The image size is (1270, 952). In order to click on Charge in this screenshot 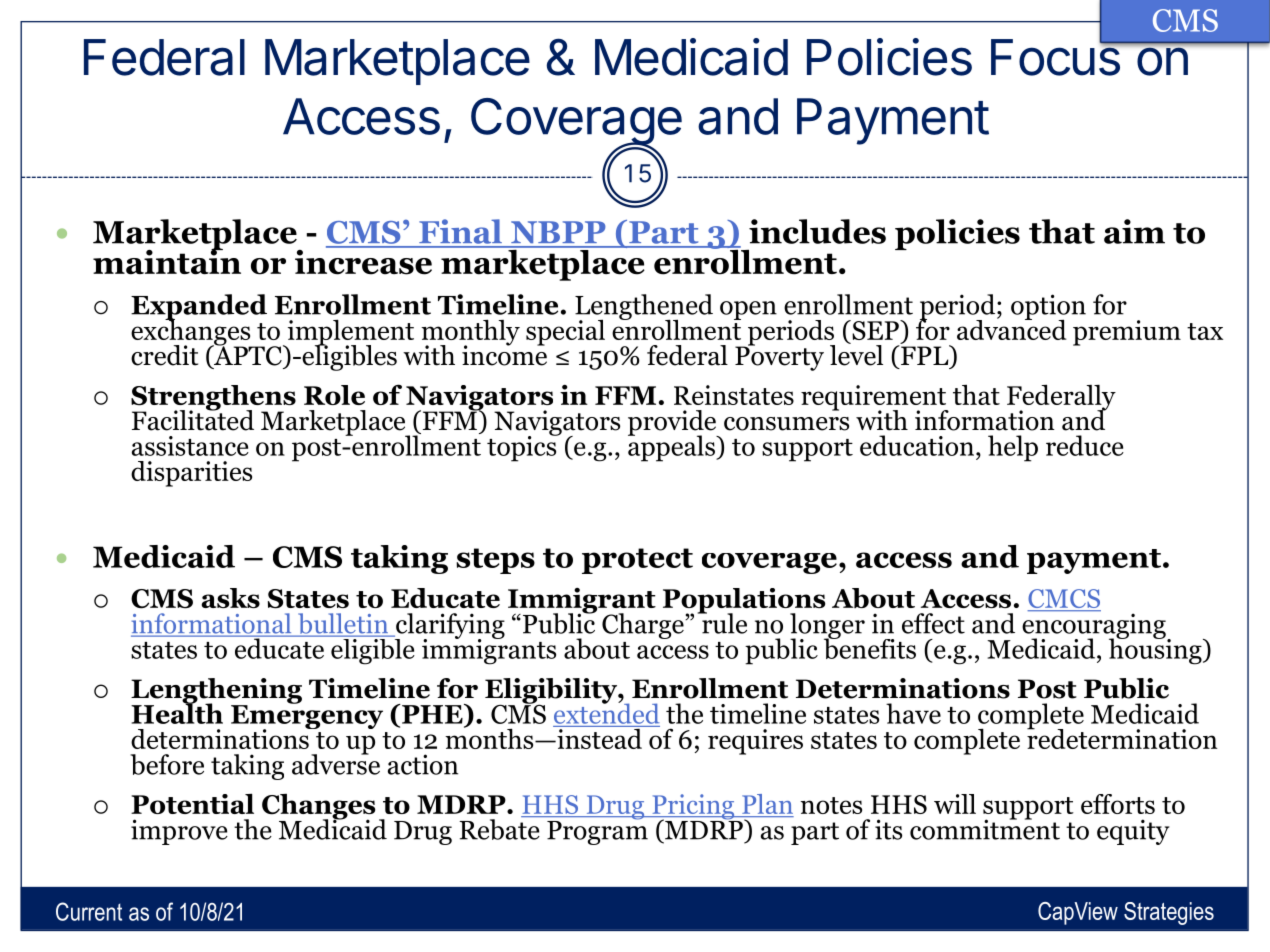, I will do `click(644, 626)`.
